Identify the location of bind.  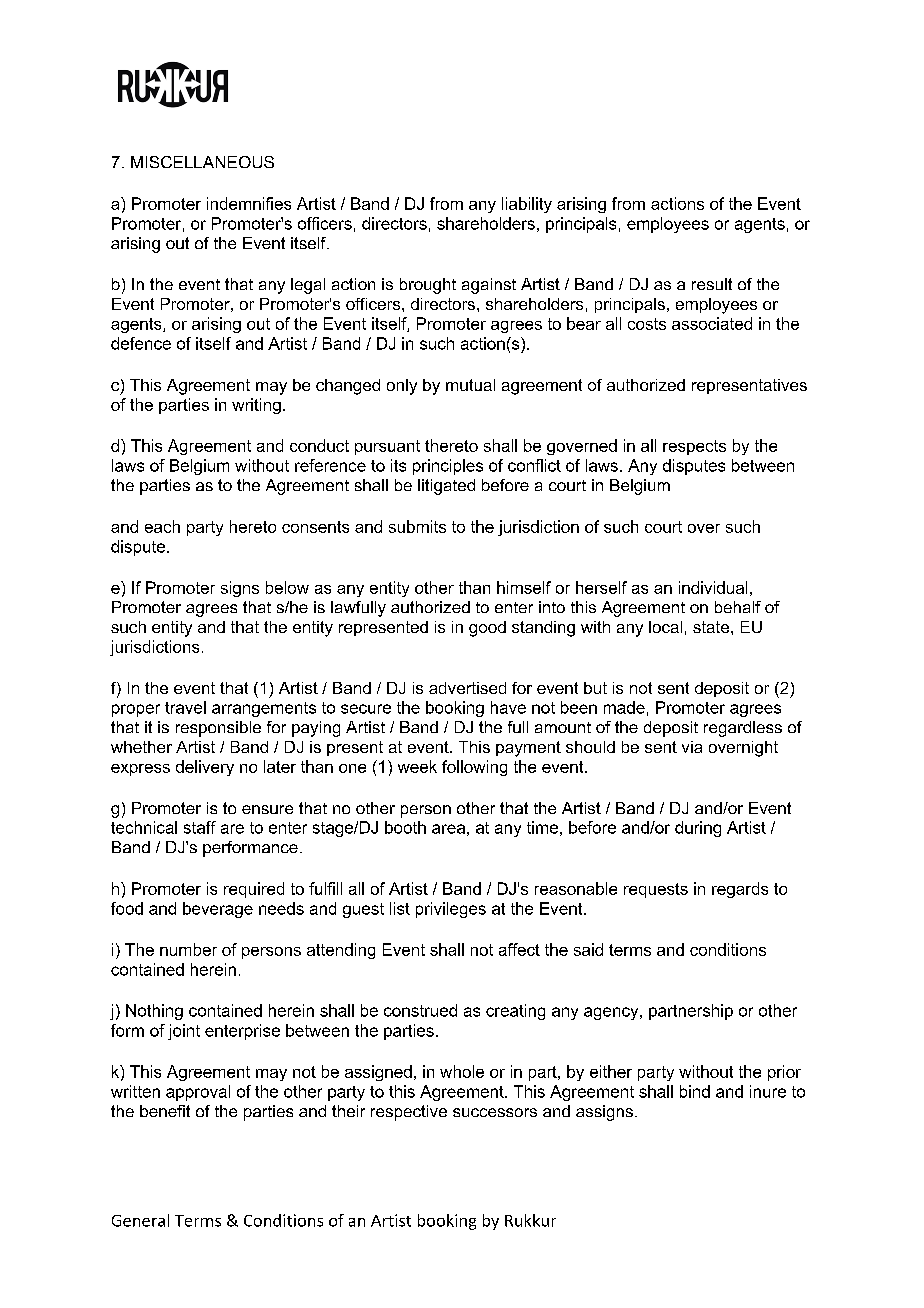
(695, 1091).
